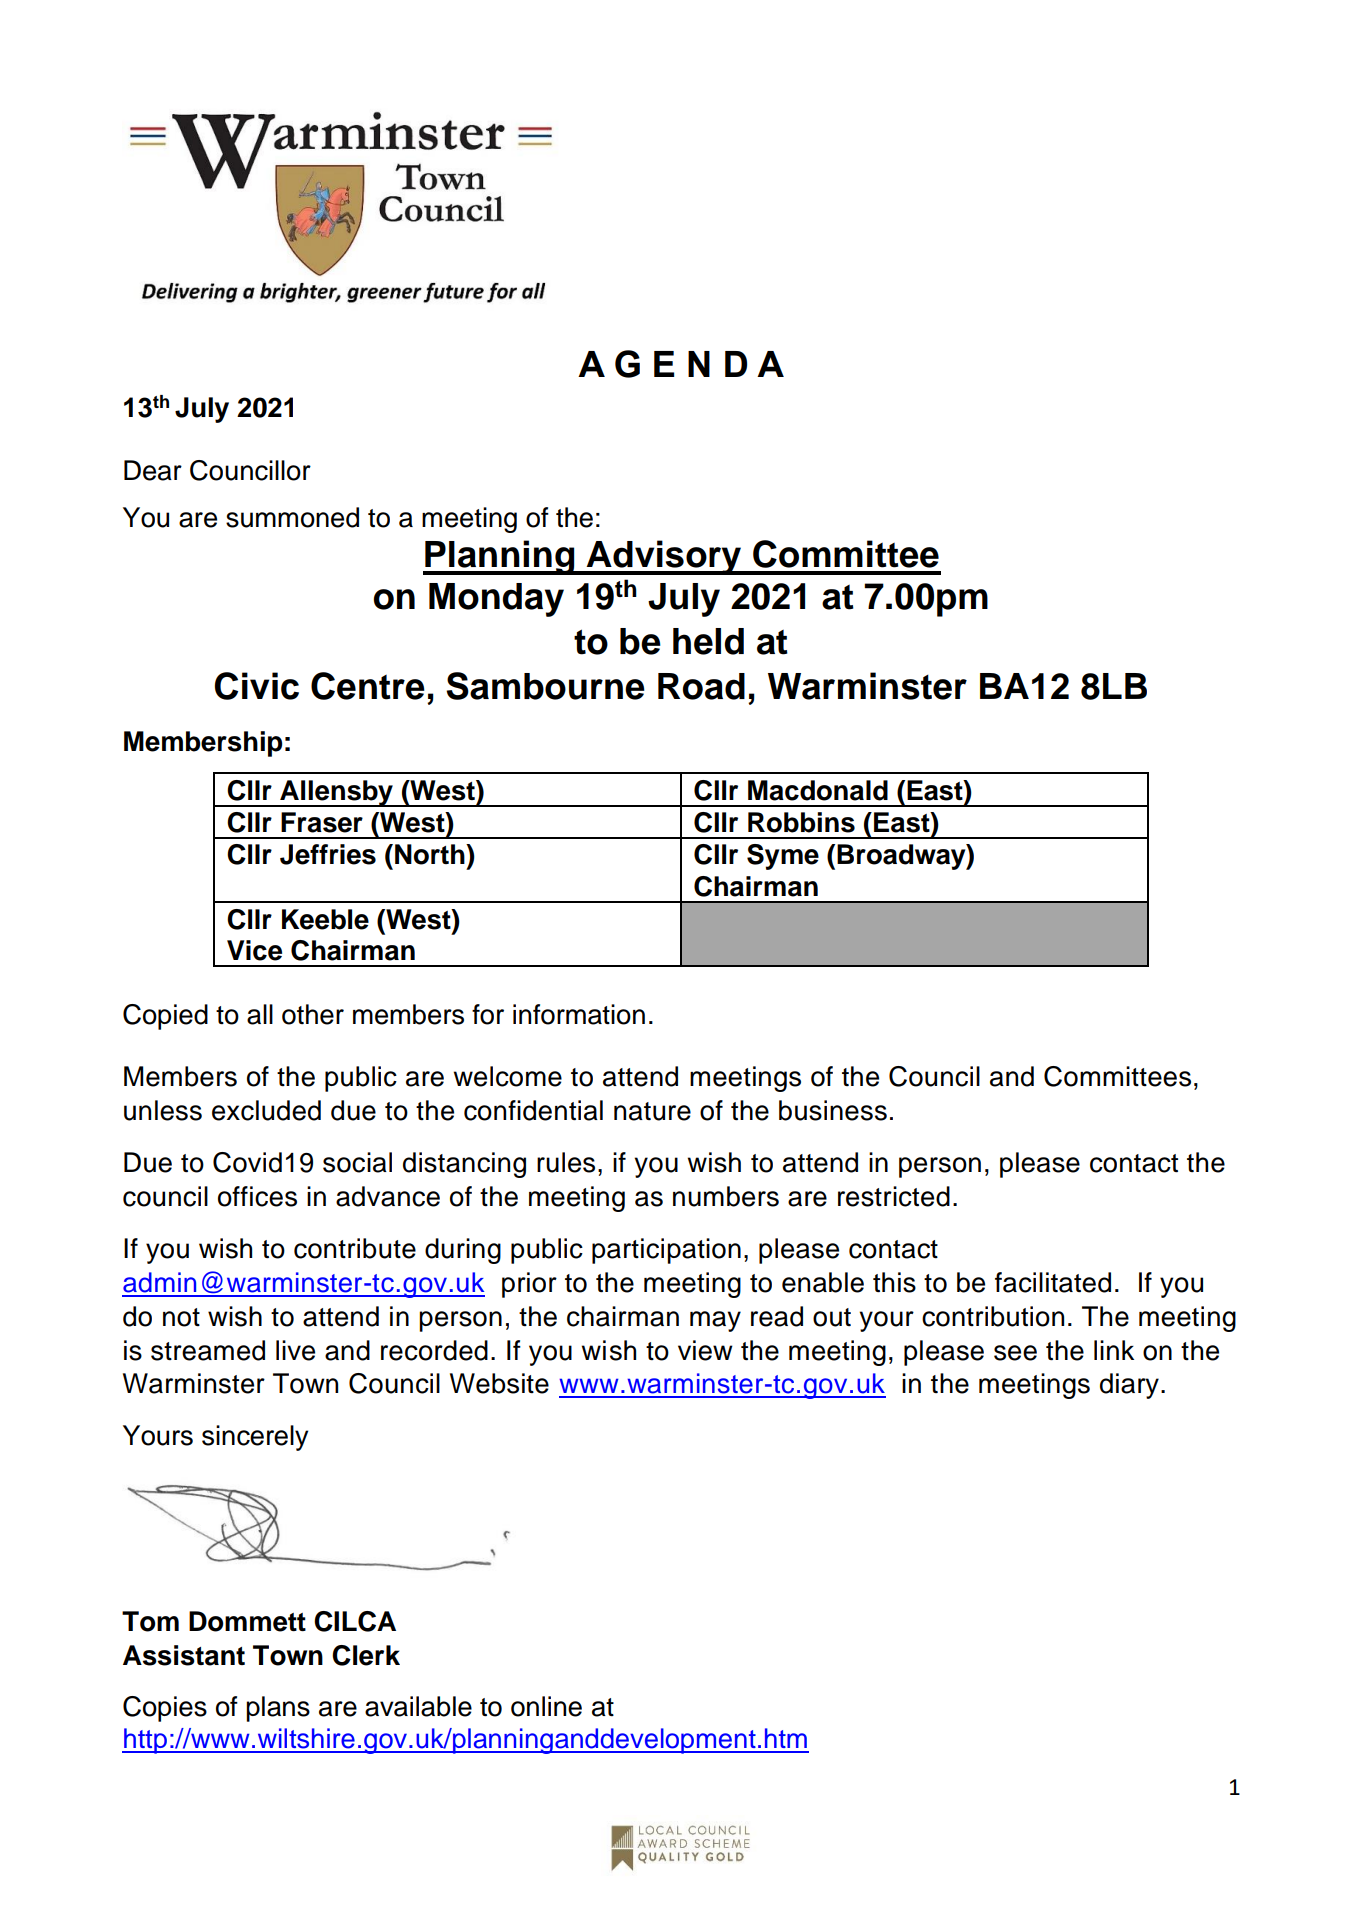 This image has height=1913, width=1353. Describe the element at coordinates (652, 1111) in the image. I see `nature` at that location.
